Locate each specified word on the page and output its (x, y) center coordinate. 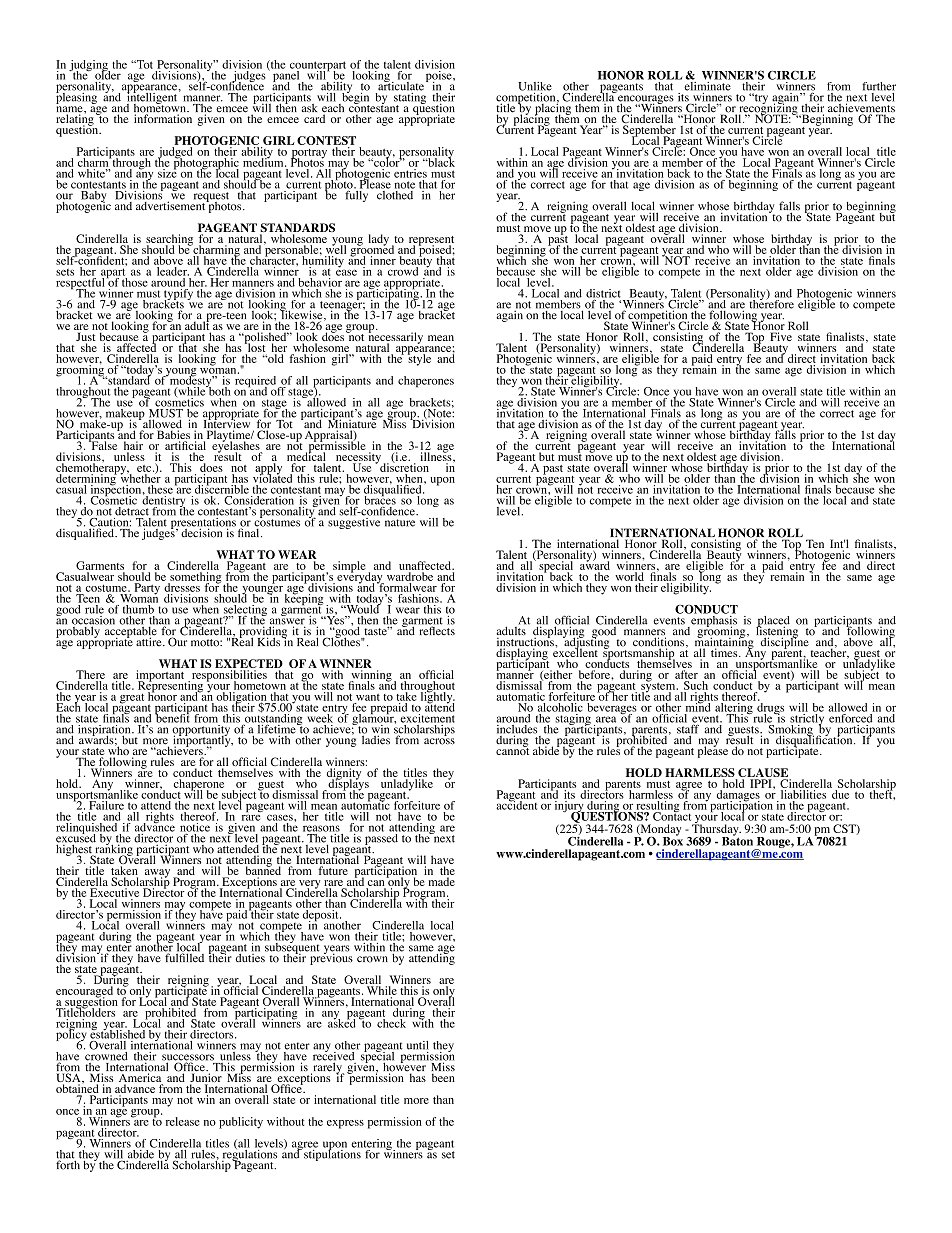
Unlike (535, 86)
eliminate (707, 85)
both (218, 390)
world (629, 576)
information (163, 117)
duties (250, 957)
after (686, 674)
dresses (182, 586)
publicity (241, 1123)
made (442, 881)
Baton (737, 840)
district (603, 294)
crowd (404, 270)
